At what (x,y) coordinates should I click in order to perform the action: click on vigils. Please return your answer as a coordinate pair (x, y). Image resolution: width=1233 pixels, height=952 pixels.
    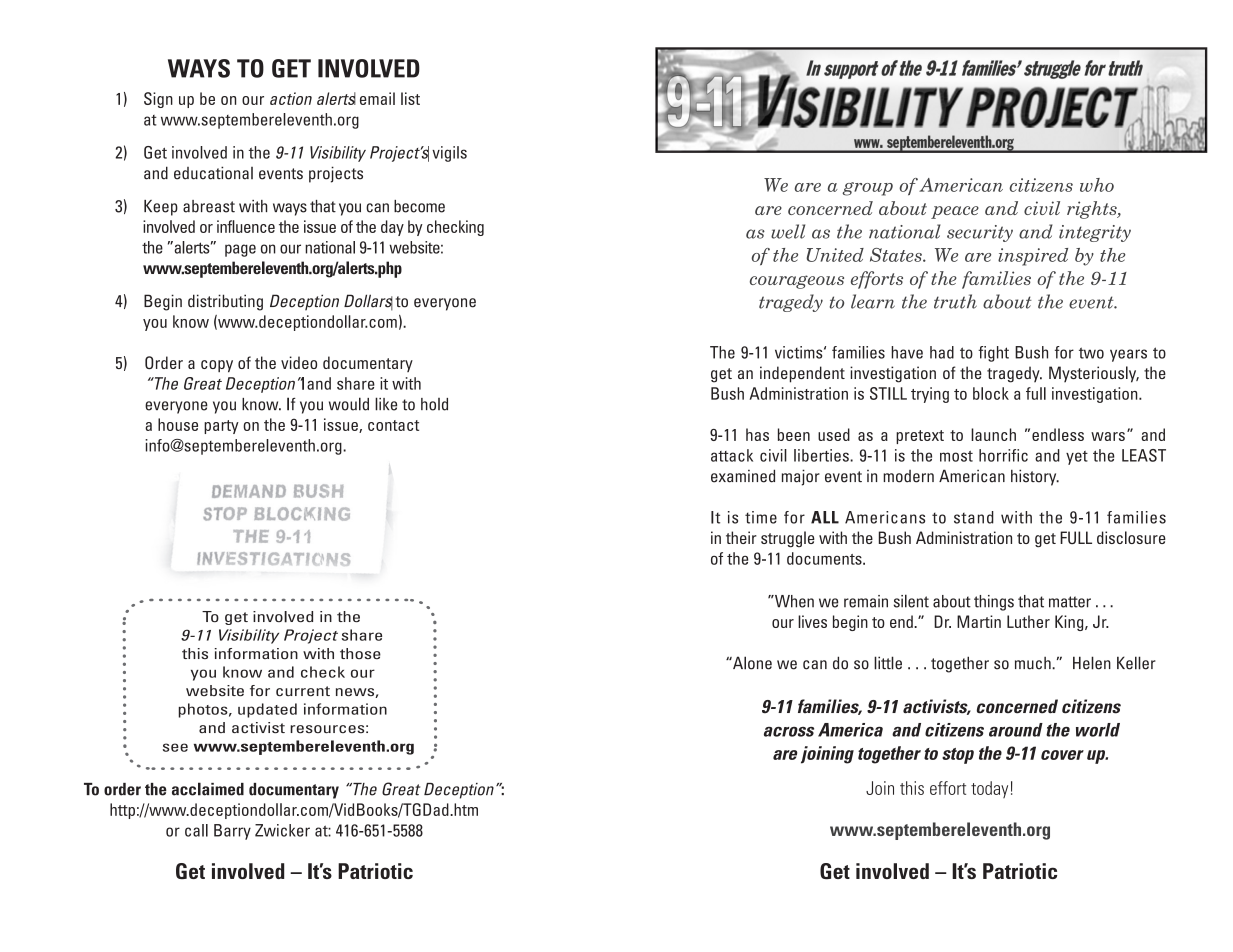
    Looking at the image, I should click on (449, 154).
